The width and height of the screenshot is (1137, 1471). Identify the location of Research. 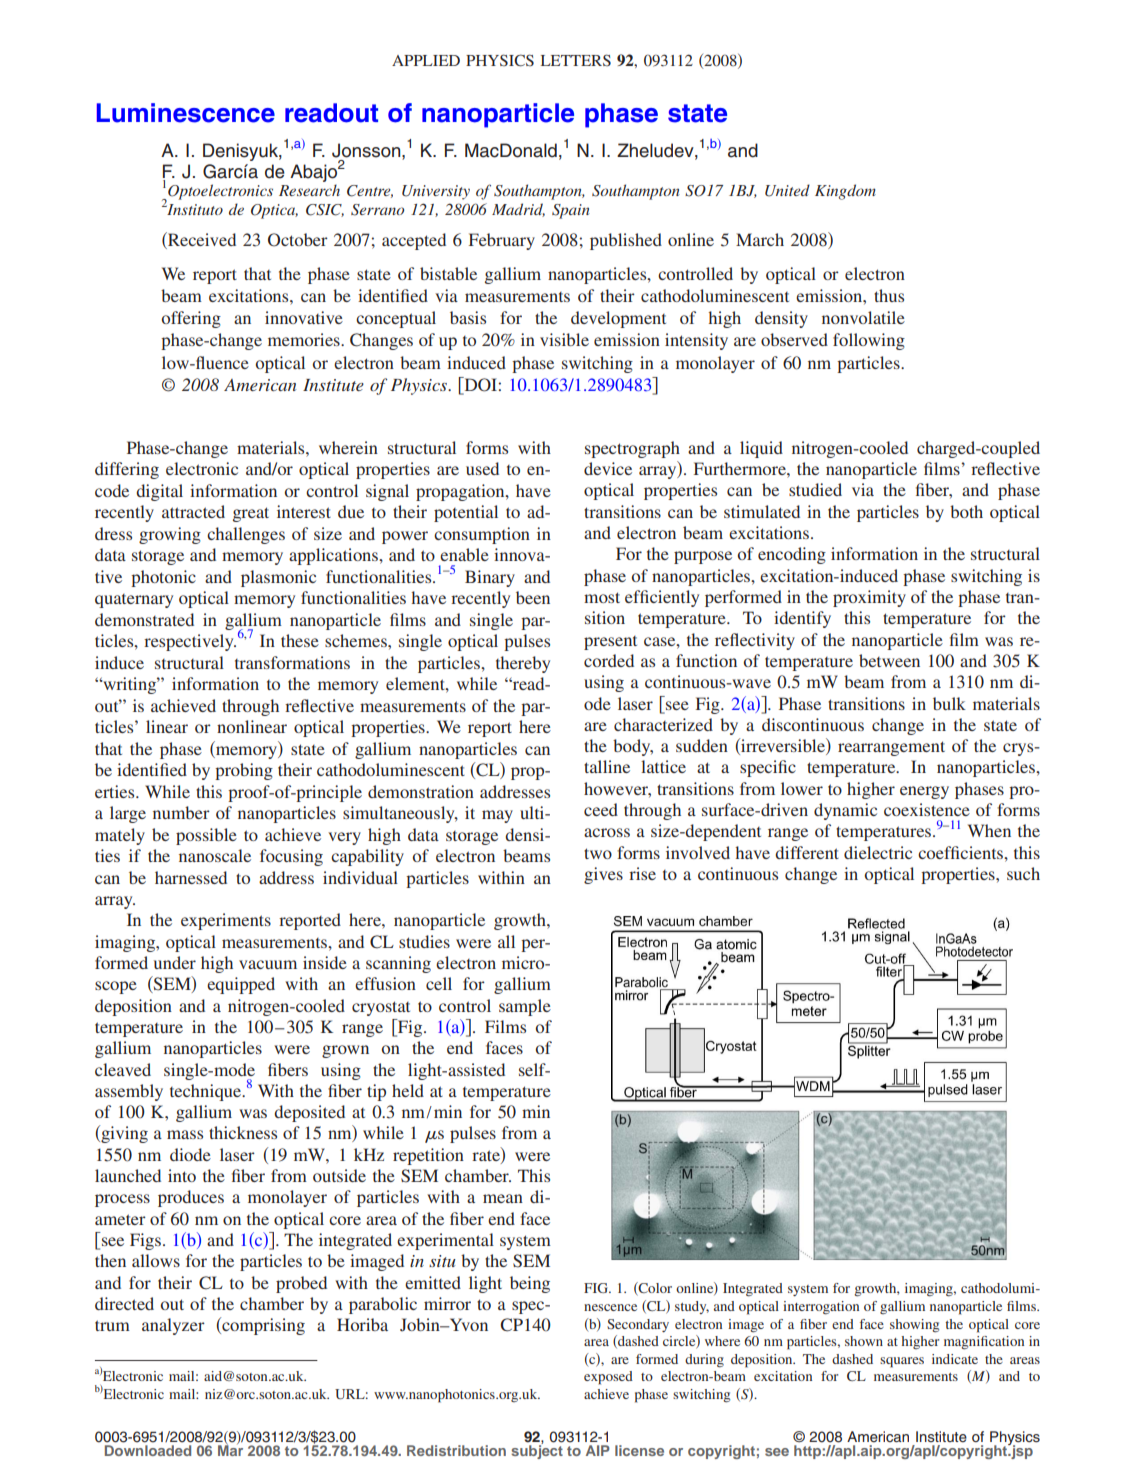
(309, 190).
